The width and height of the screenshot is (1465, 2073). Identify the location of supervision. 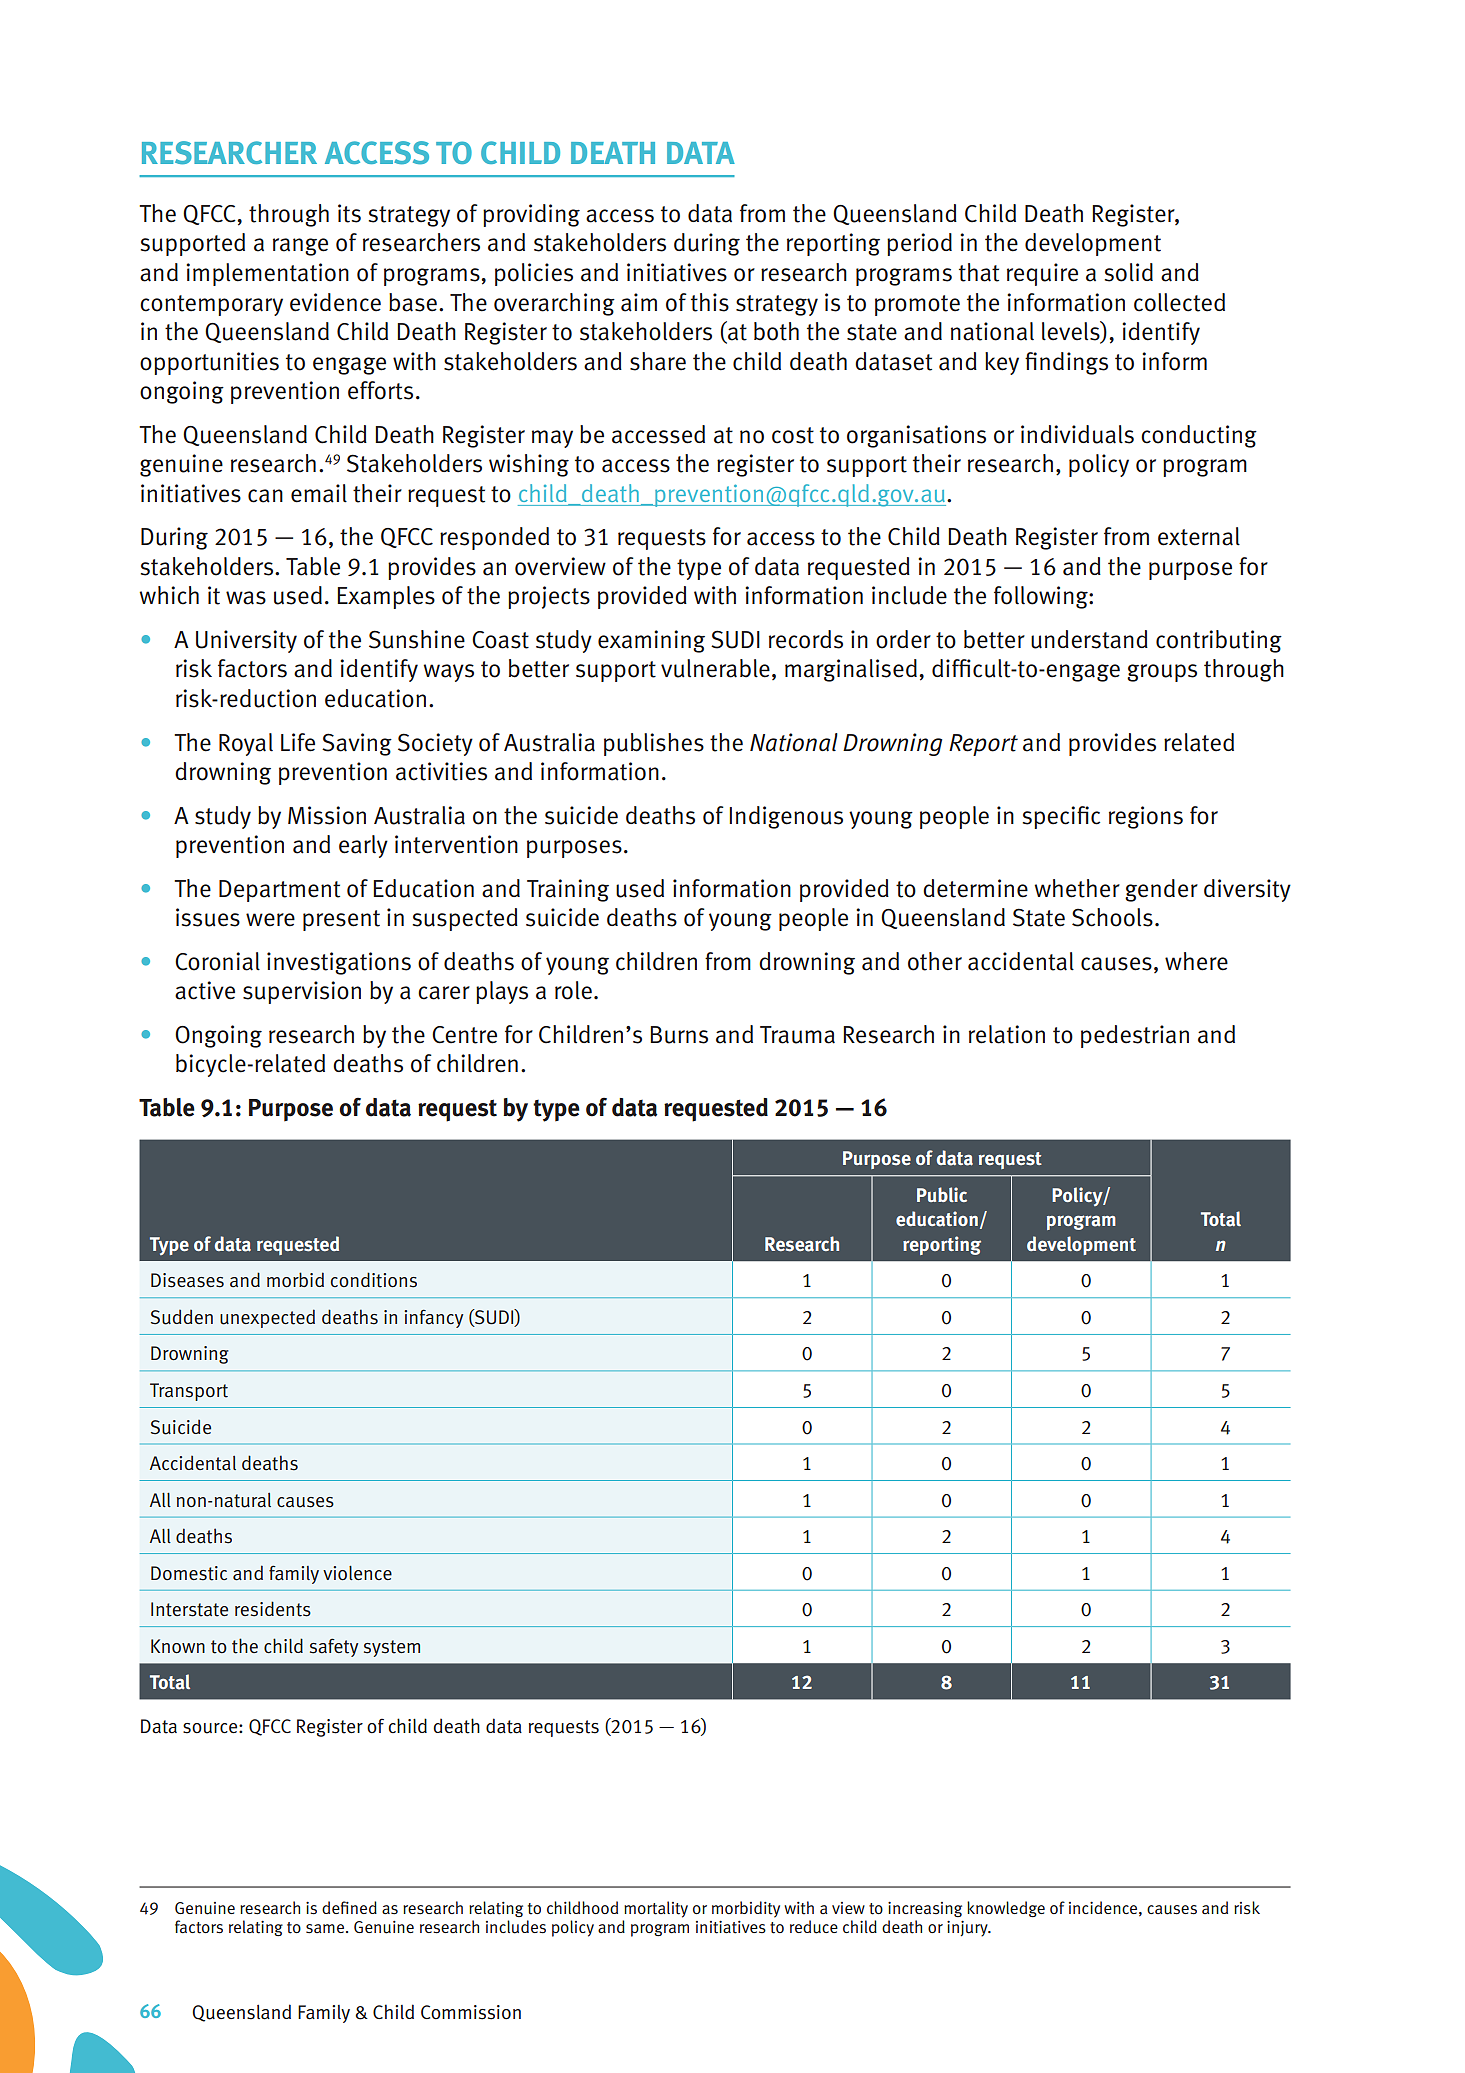
(302, 992).
